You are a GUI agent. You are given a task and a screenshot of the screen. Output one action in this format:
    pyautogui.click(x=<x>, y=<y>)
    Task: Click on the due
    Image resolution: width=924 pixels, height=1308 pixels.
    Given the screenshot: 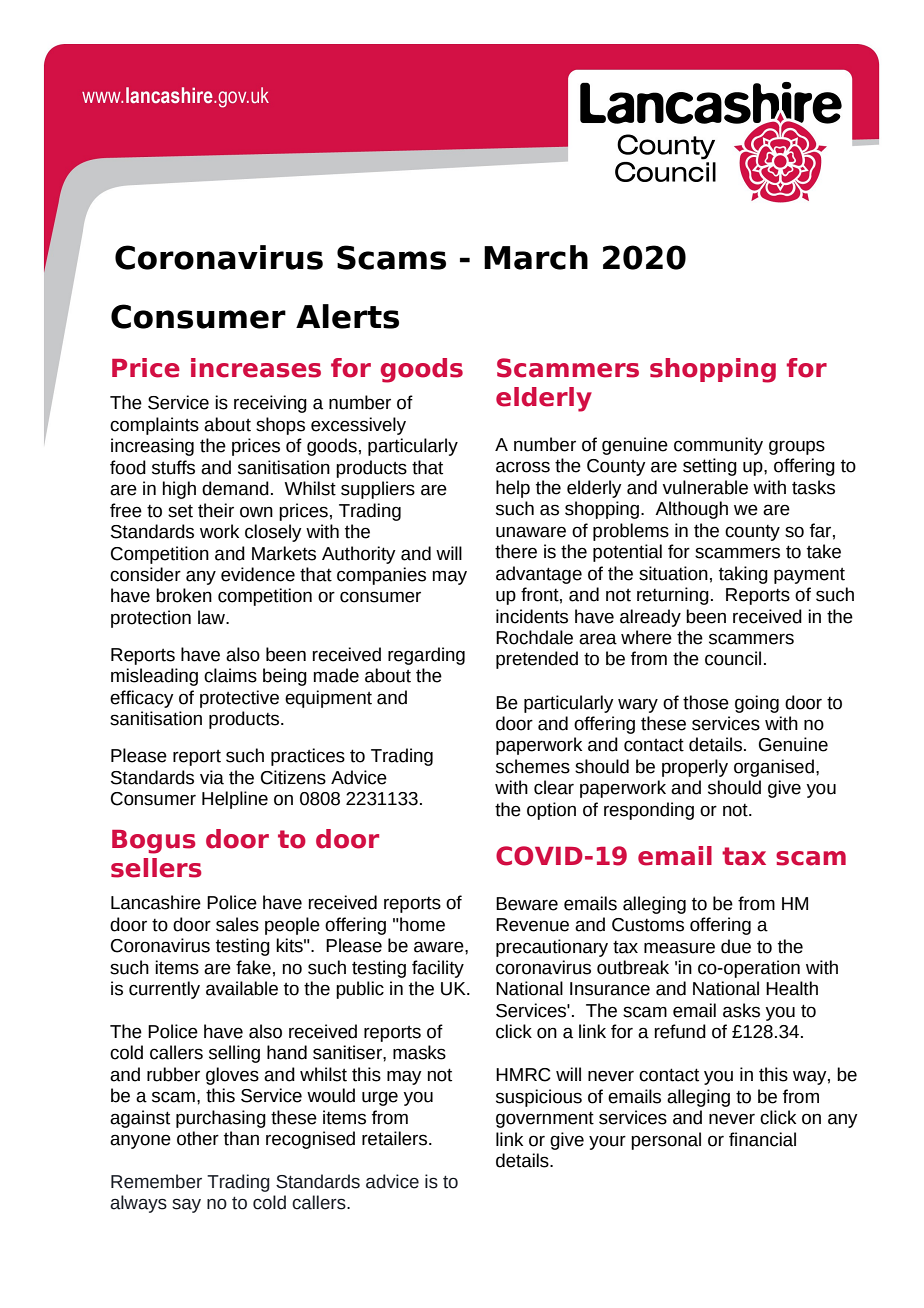 What is the action you would take?
    pyautogui.click(x=736, y=946)
